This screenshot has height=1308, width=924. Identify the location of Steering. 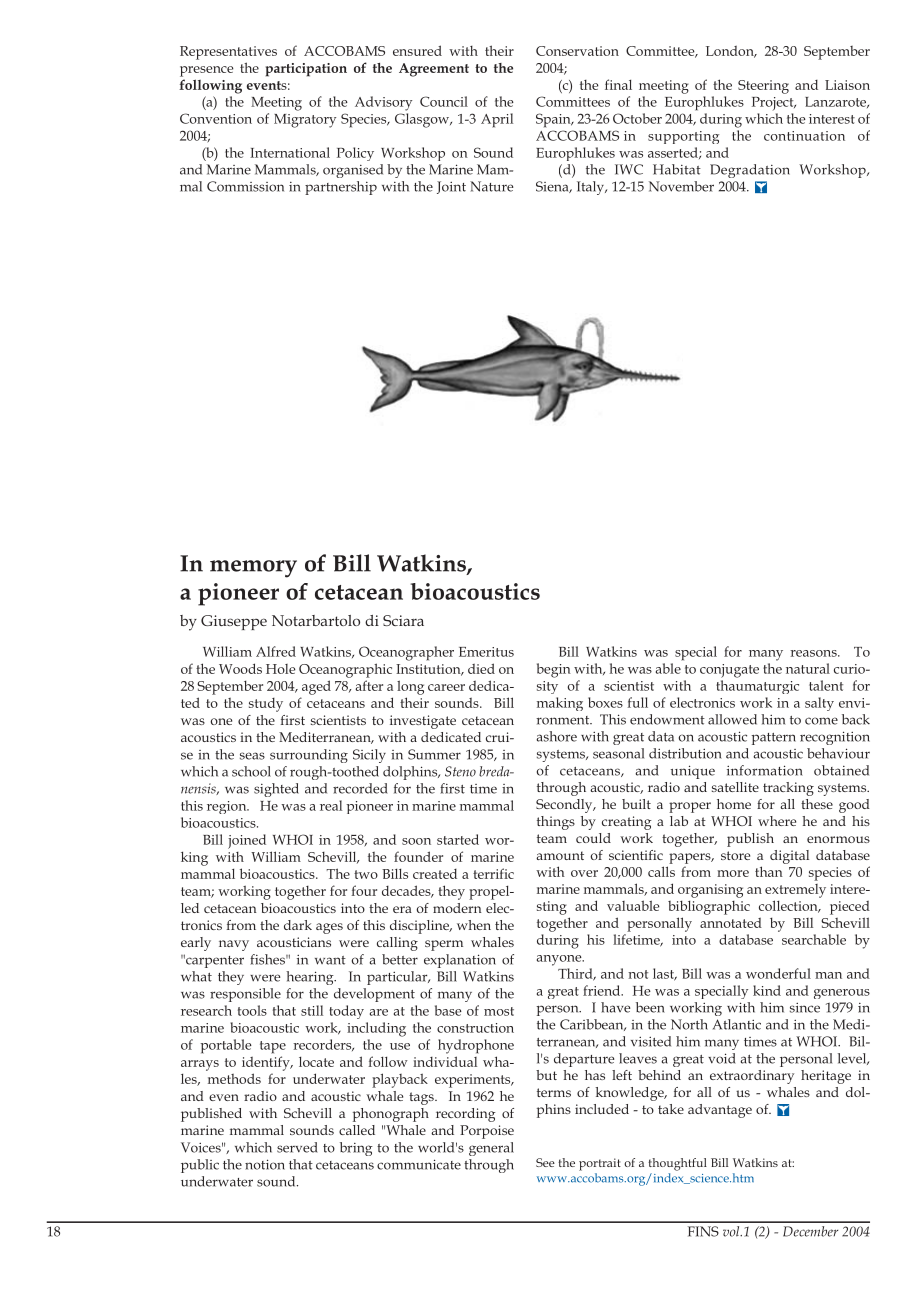
(763, 87).
